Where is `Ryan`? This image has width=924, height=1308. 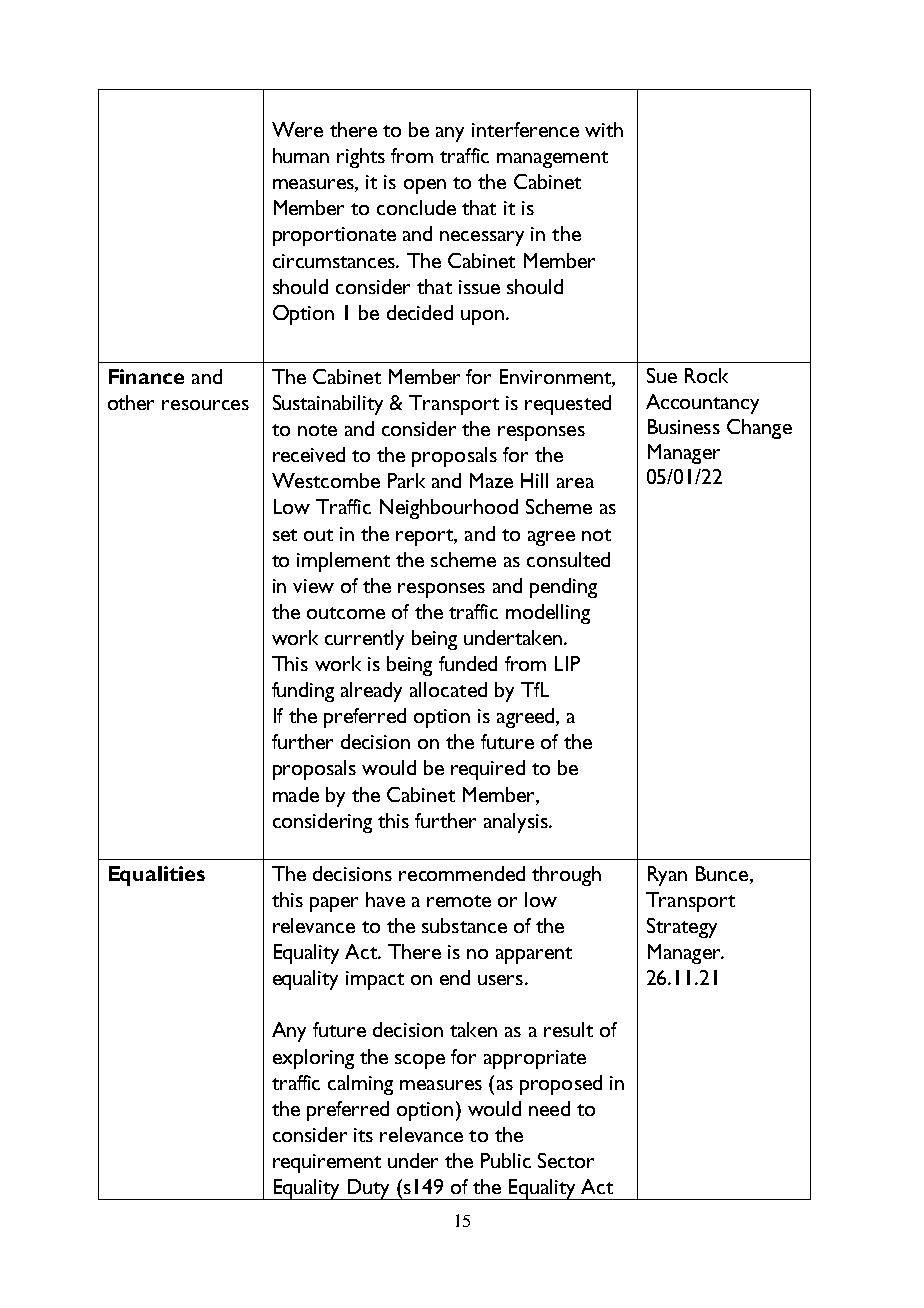 Ryan is located at coordinates (667, 876).
